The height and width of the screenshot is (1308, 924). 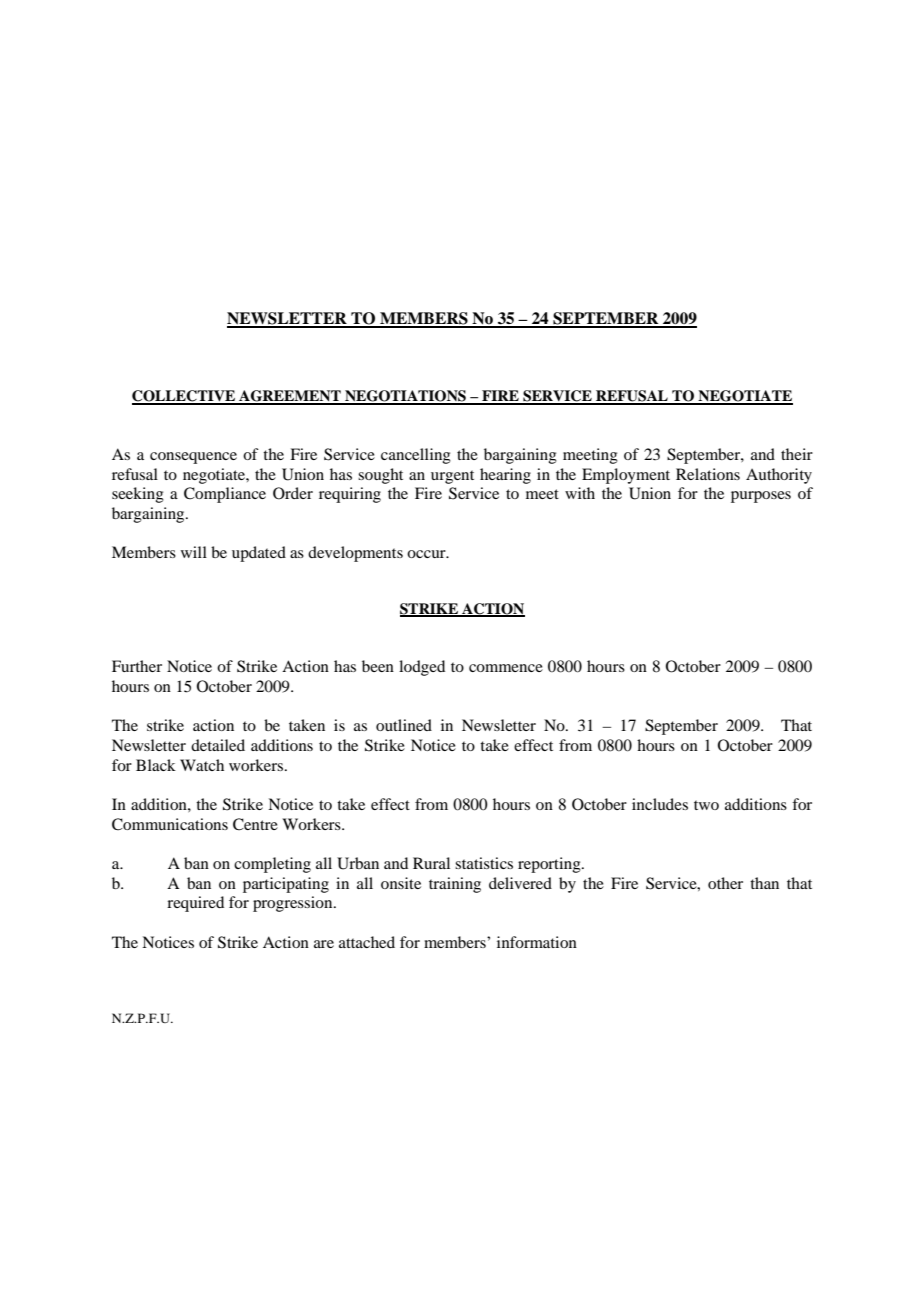 What do you see at coordinates (202, 765) in the screenshot?
I see `Watch` at bounding box center [202, 765].
